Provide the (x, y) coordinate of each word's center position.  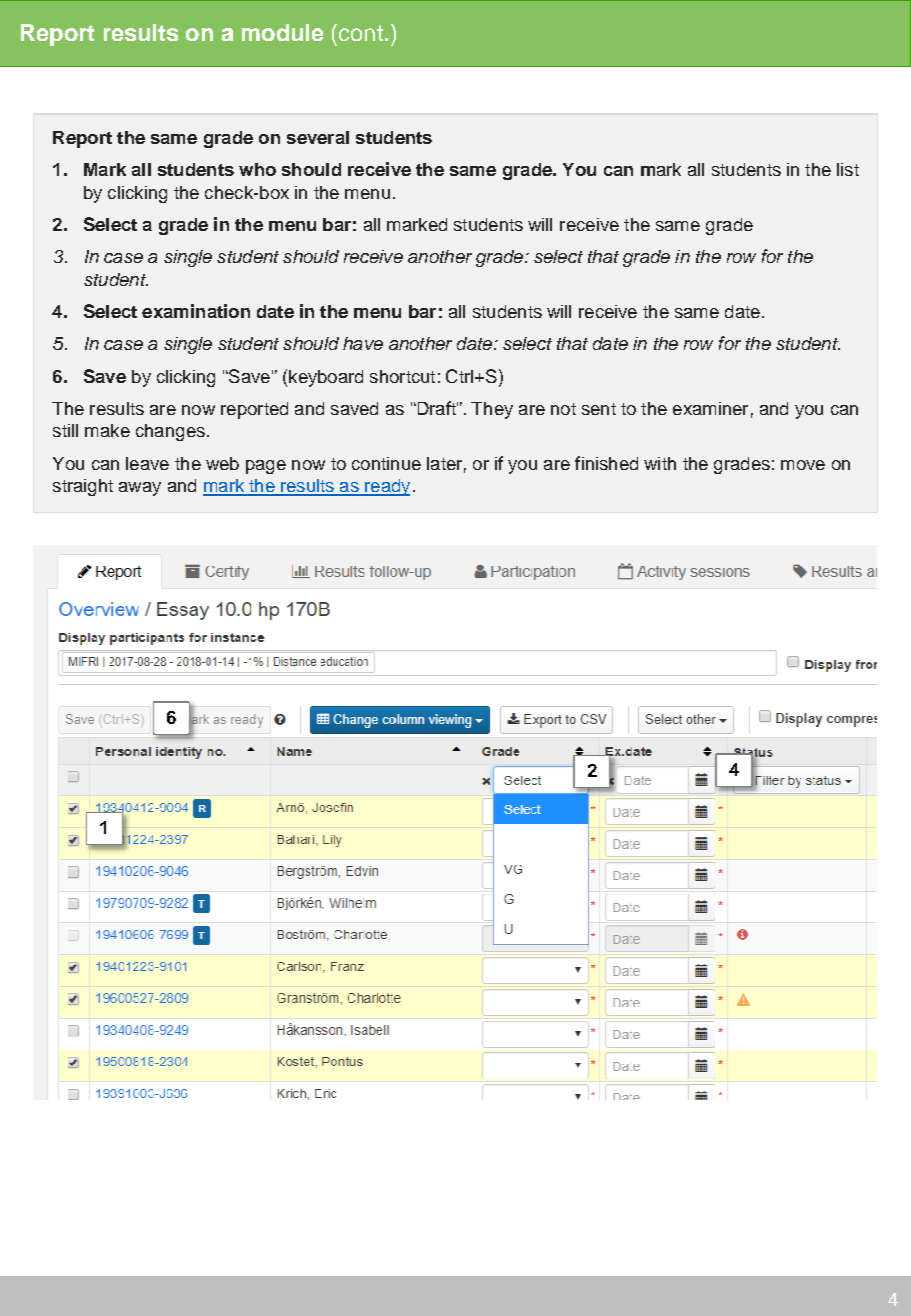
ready (386, 487)
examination (196, 311)
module (282, 32)
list (848, 169)
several (318, 137)
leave (147, 463)
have (363, 343)
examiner (710, 408)
